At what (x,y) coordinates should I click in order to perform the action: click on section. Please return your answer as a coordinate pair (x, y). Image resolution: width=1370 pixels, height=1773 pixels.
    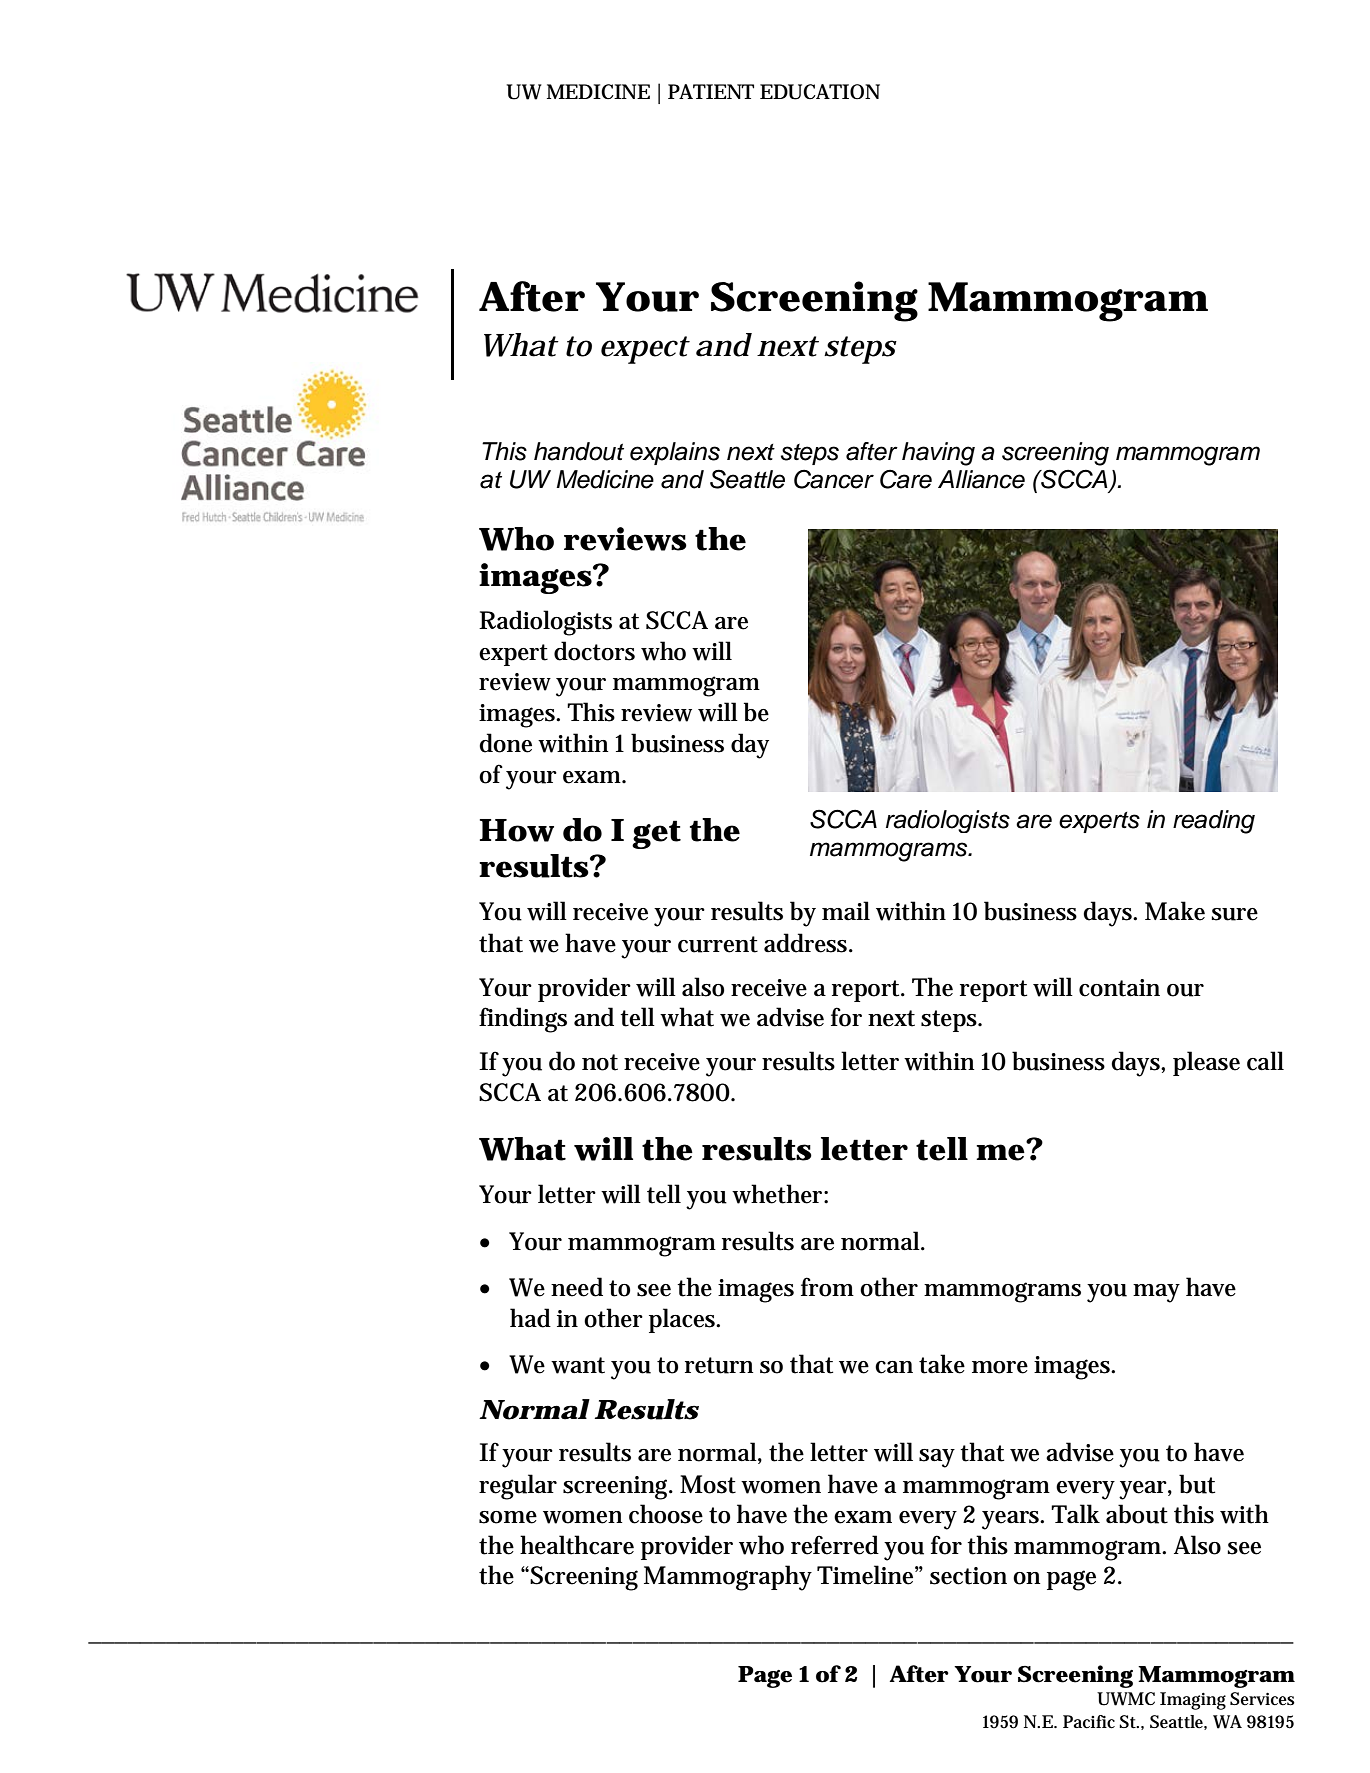
    Looking at the image, I should click on (968, 1576).
